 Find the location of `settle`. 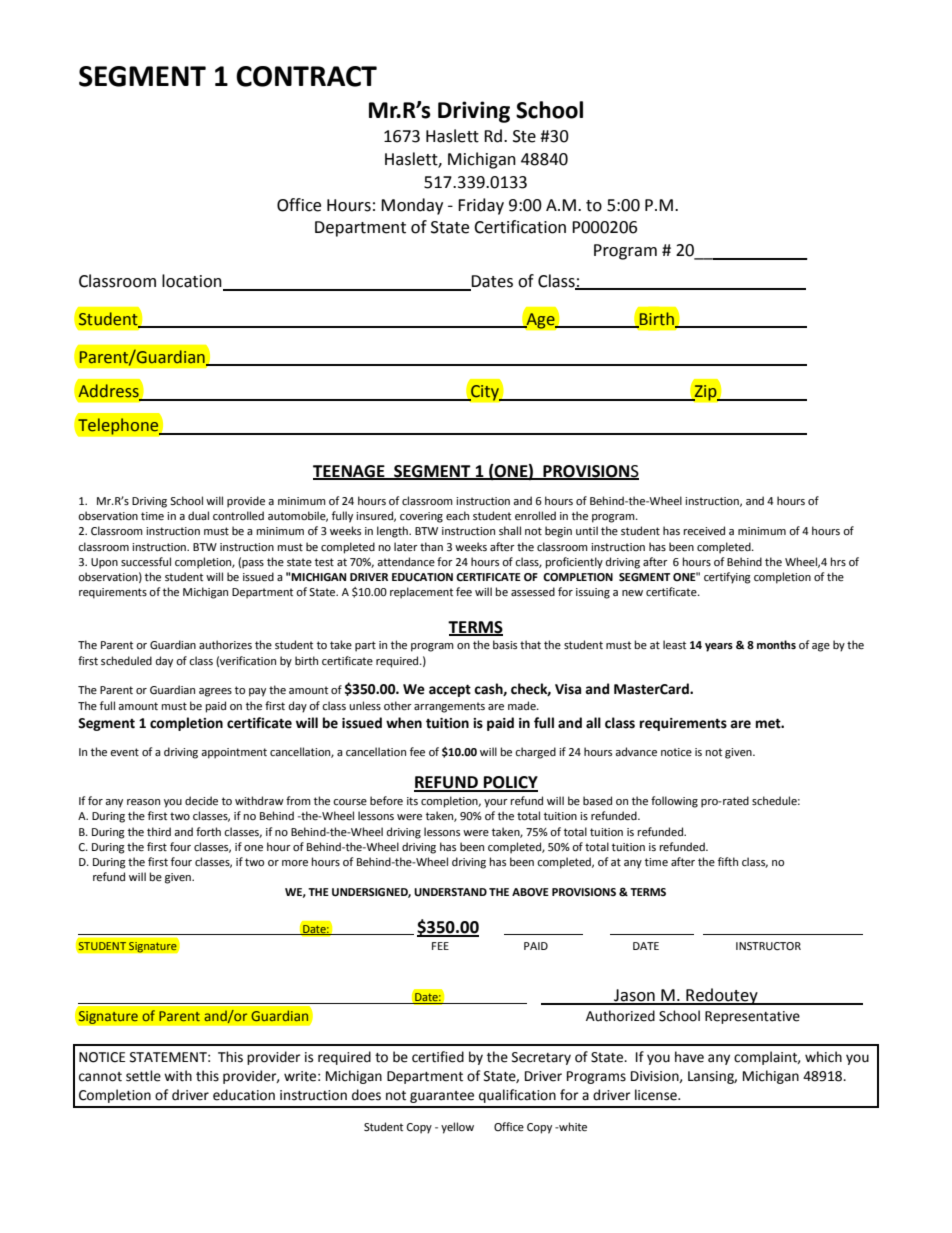

settle is located at coordinates (143, 1076).
